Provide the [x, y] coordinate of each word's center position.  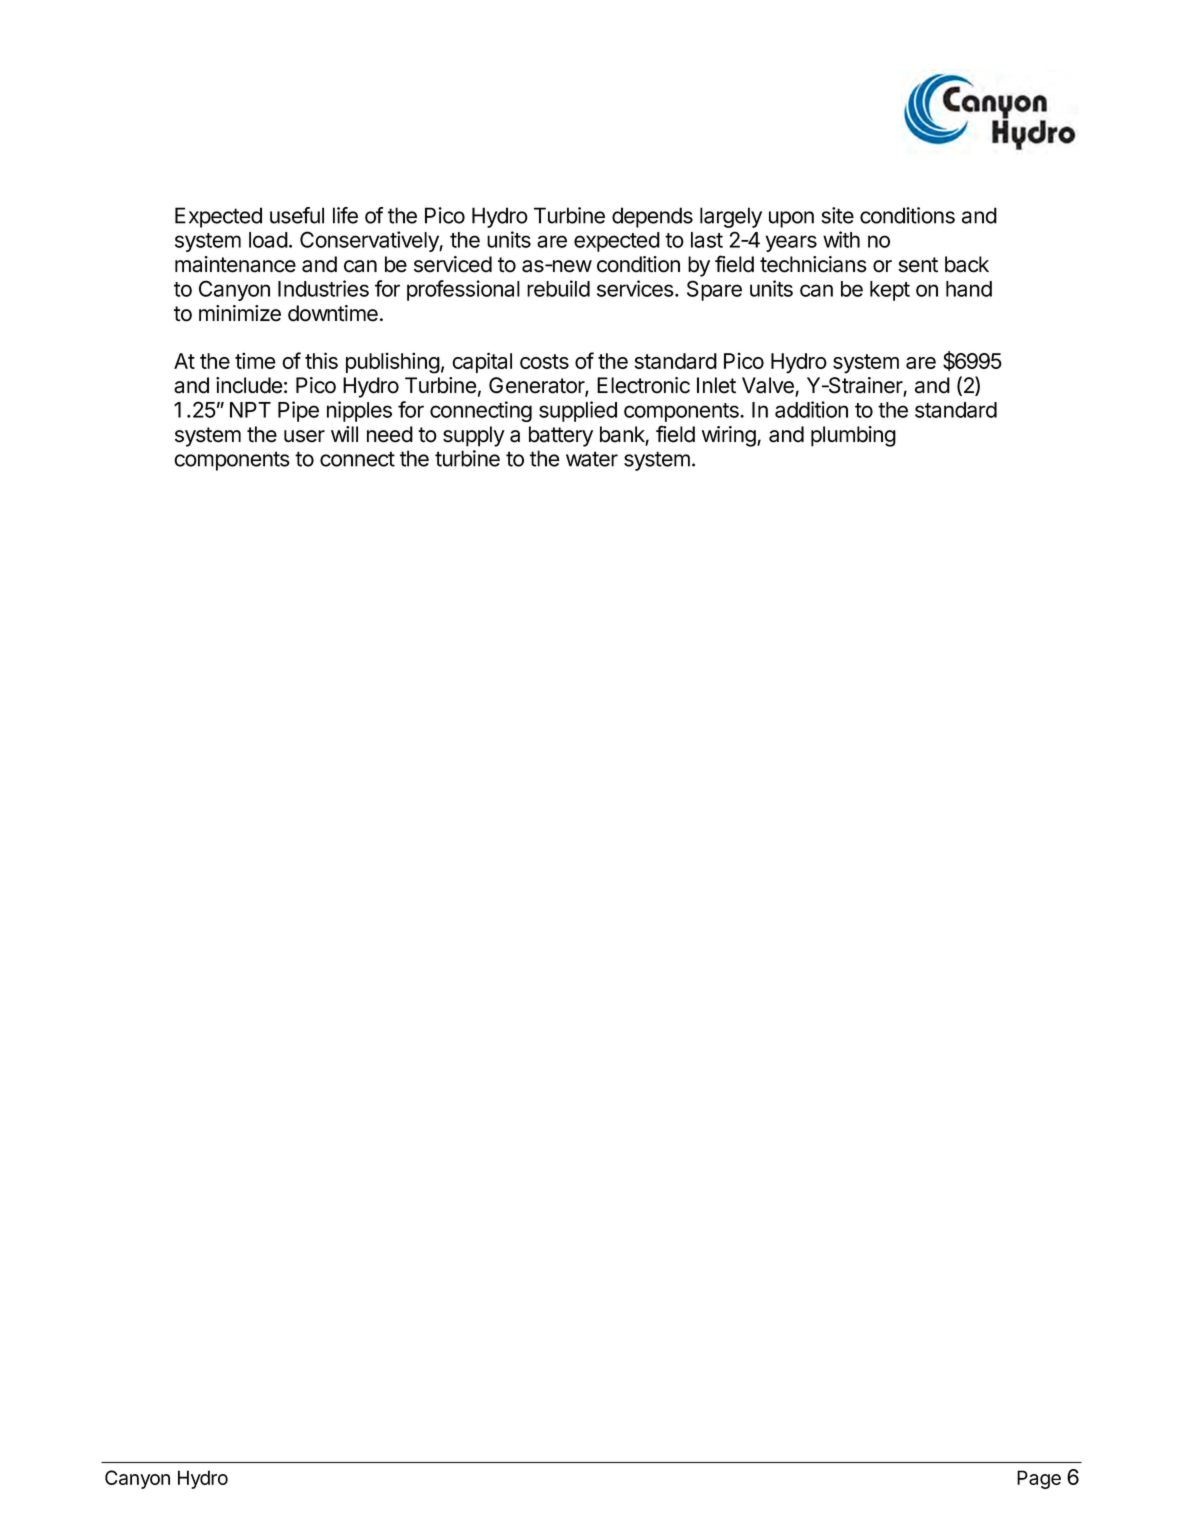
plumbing [853, 436]
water [592, 459]
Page [1039, 1479]
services [636, 288]
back [967, 264]
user [304, 436]
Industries [323, 288]
